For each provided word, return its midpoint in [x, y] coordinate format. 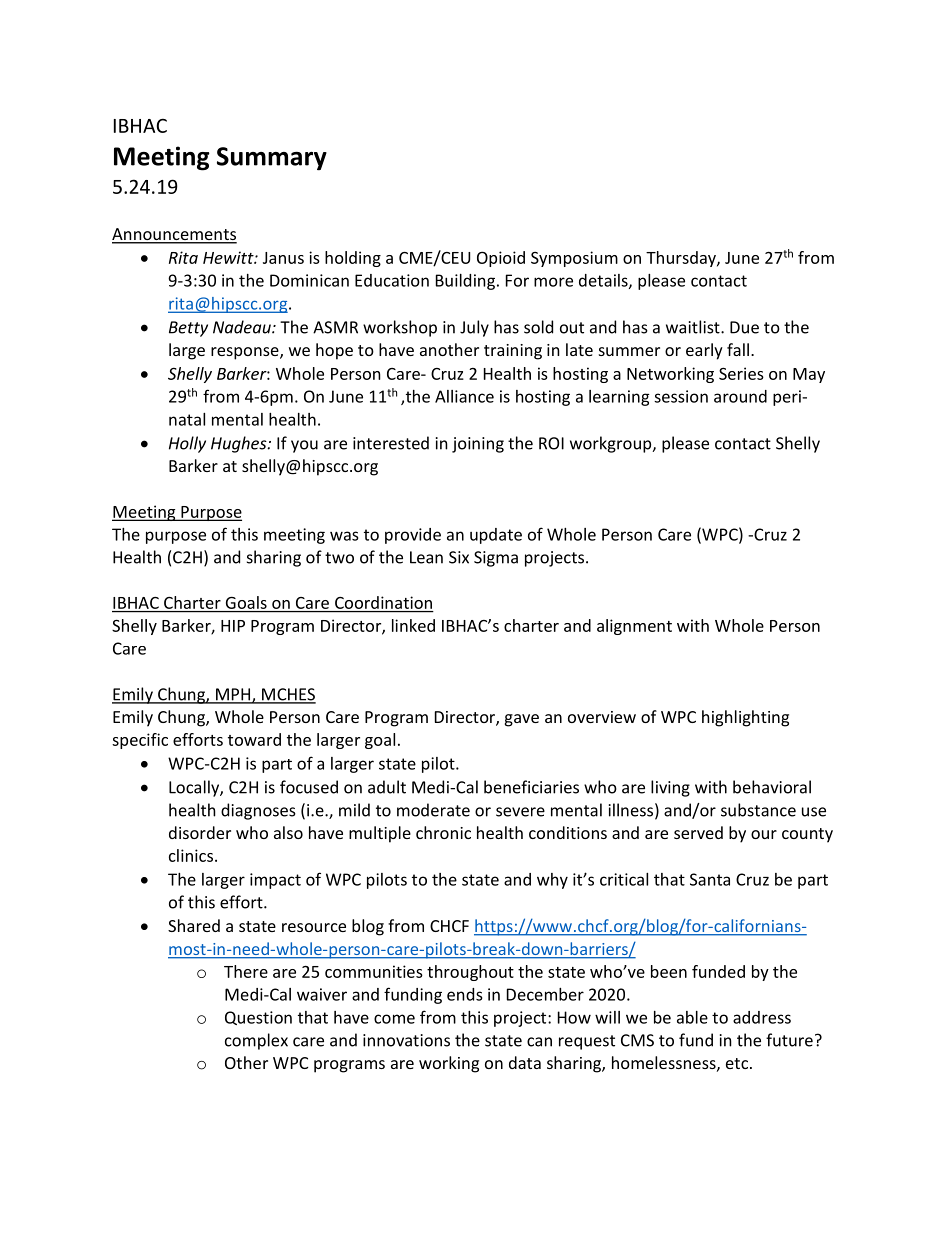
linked [413, 625]
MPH [233, 695]
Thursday [682, 259]
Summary [272, 159]
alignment [634, 627]
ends [465, 994]
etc [737, 1063]
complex [256, 1041]
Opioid [501, 259]
